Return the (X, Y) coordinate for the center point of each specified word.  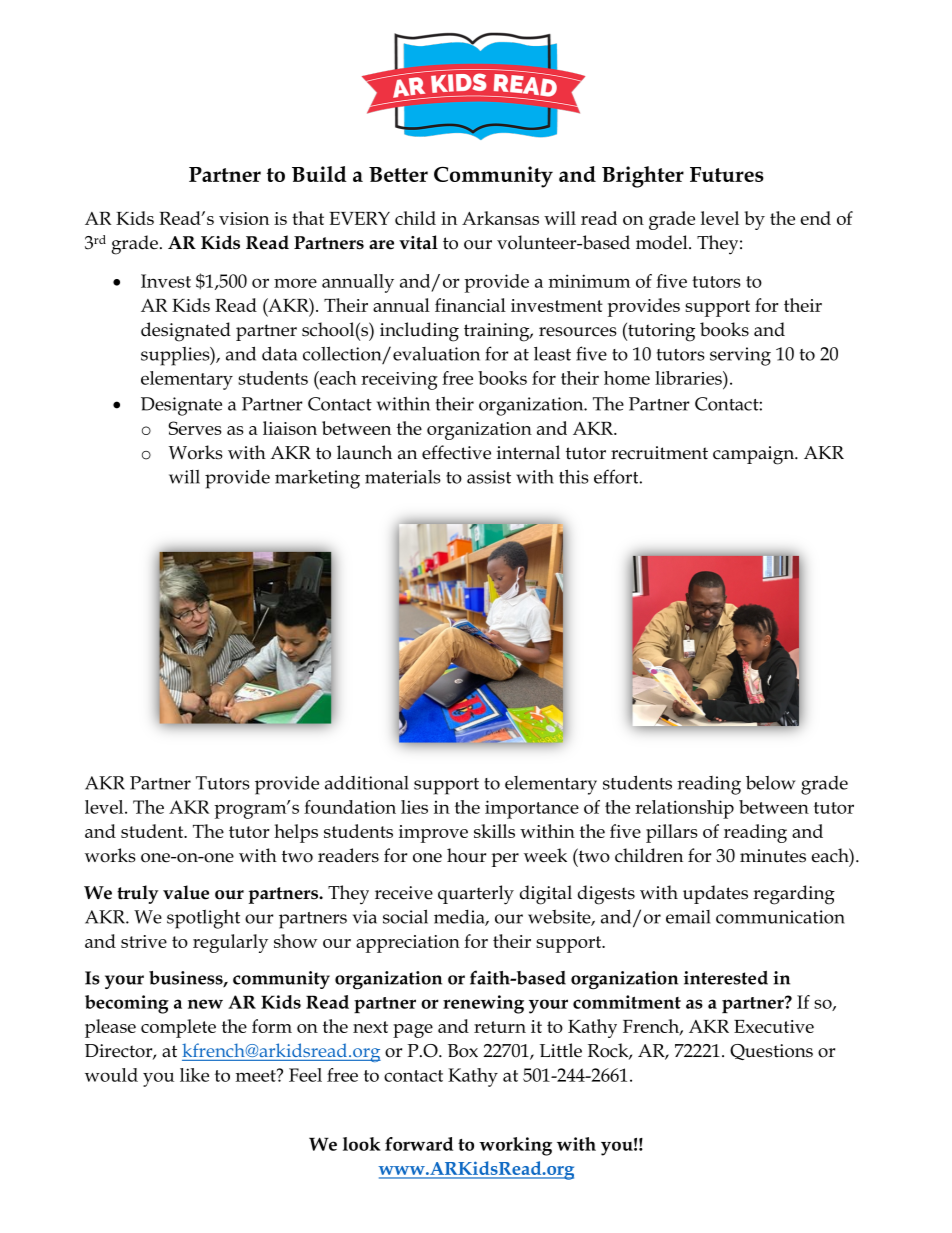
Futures (727, 174)
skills (494, 831)
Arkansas (500, 218)
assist (489, 477)
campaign (754, 455)
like (194, 1075)
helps (296, 833)
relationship (684, 809)
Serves (195, 428)
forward (419, 1144)
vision (244, 218)
